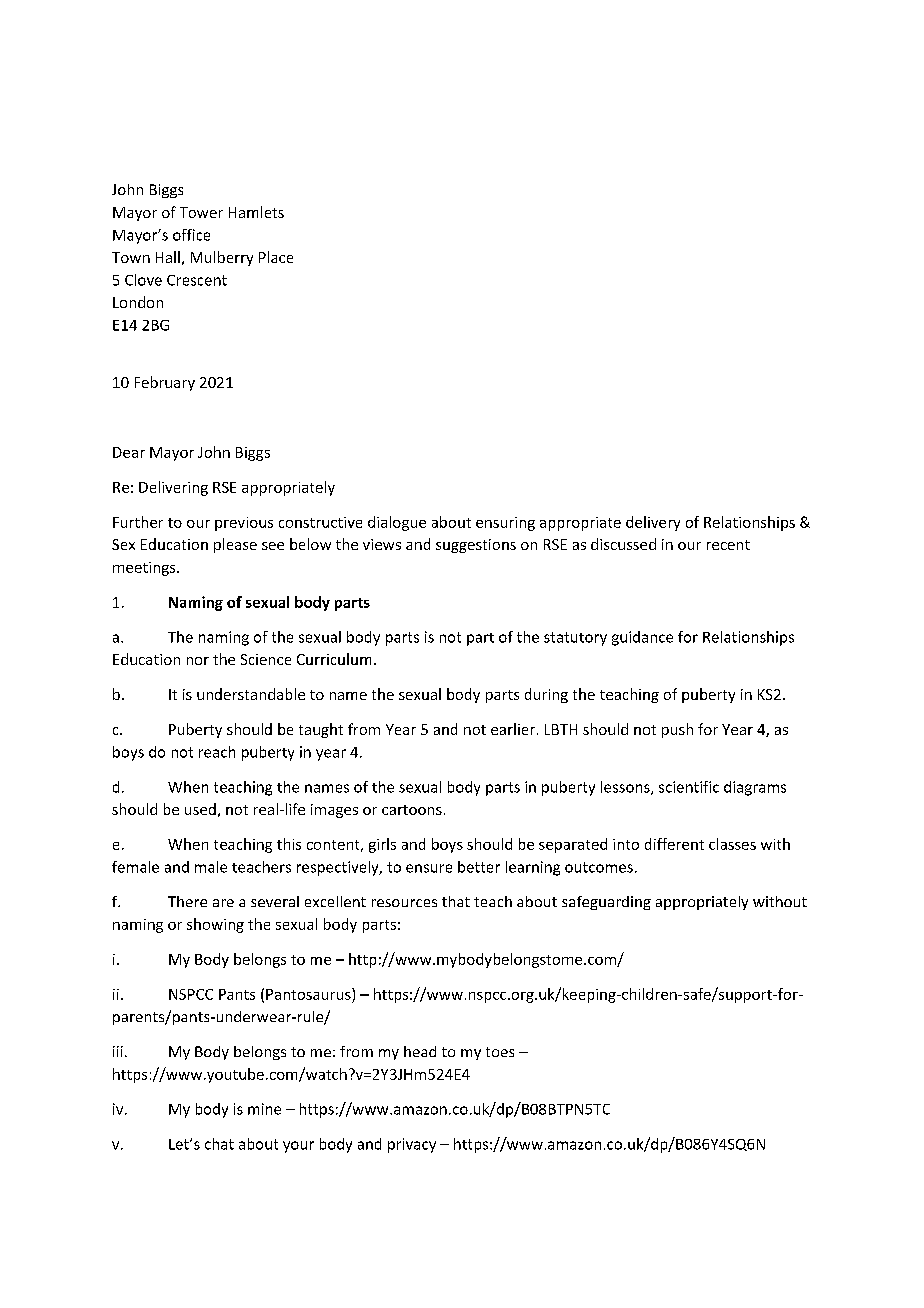  I want to click on suggestions, so click(476, 546).
